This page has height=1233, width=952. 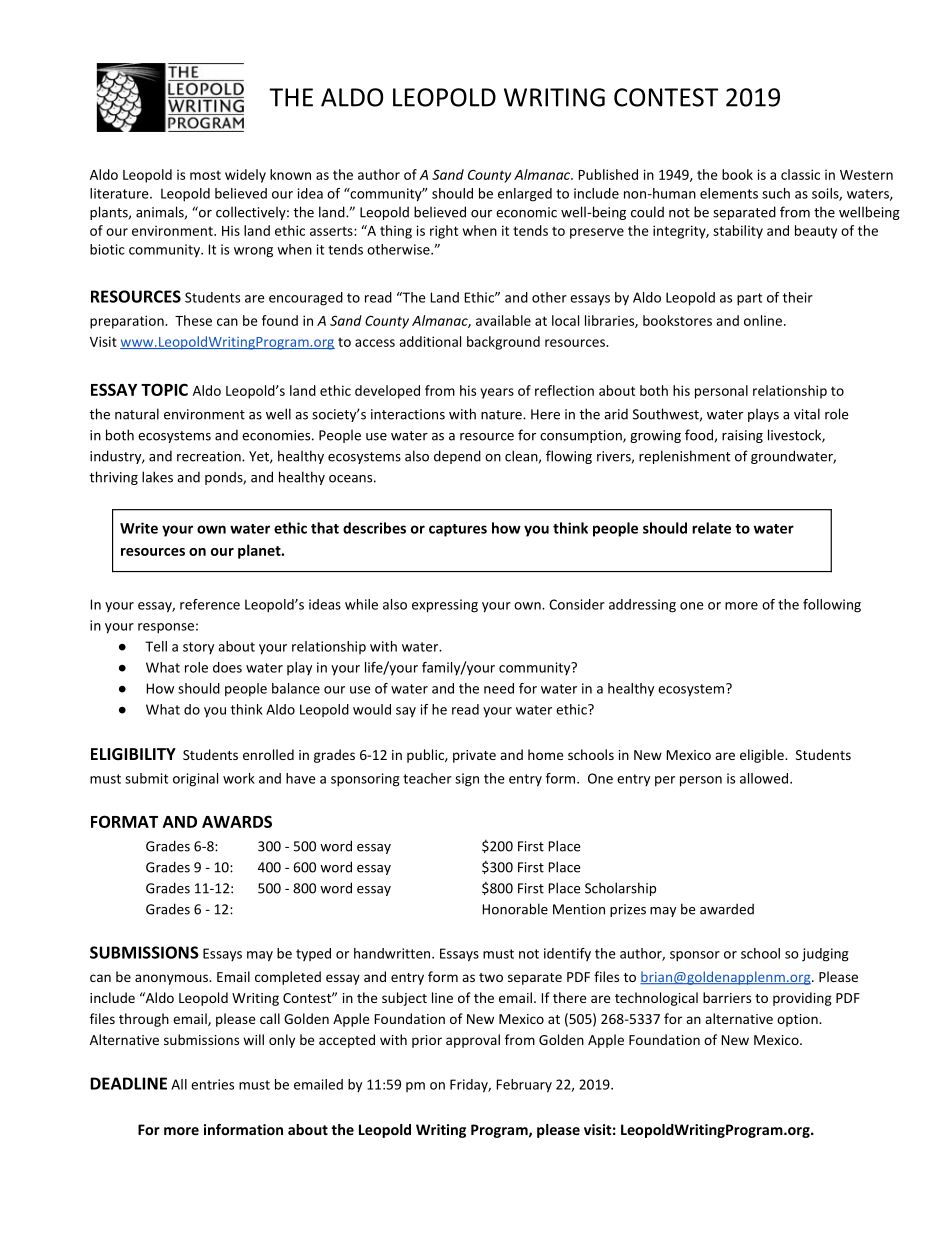 I want to click on TOPIC, so click(x=164, y=389).
